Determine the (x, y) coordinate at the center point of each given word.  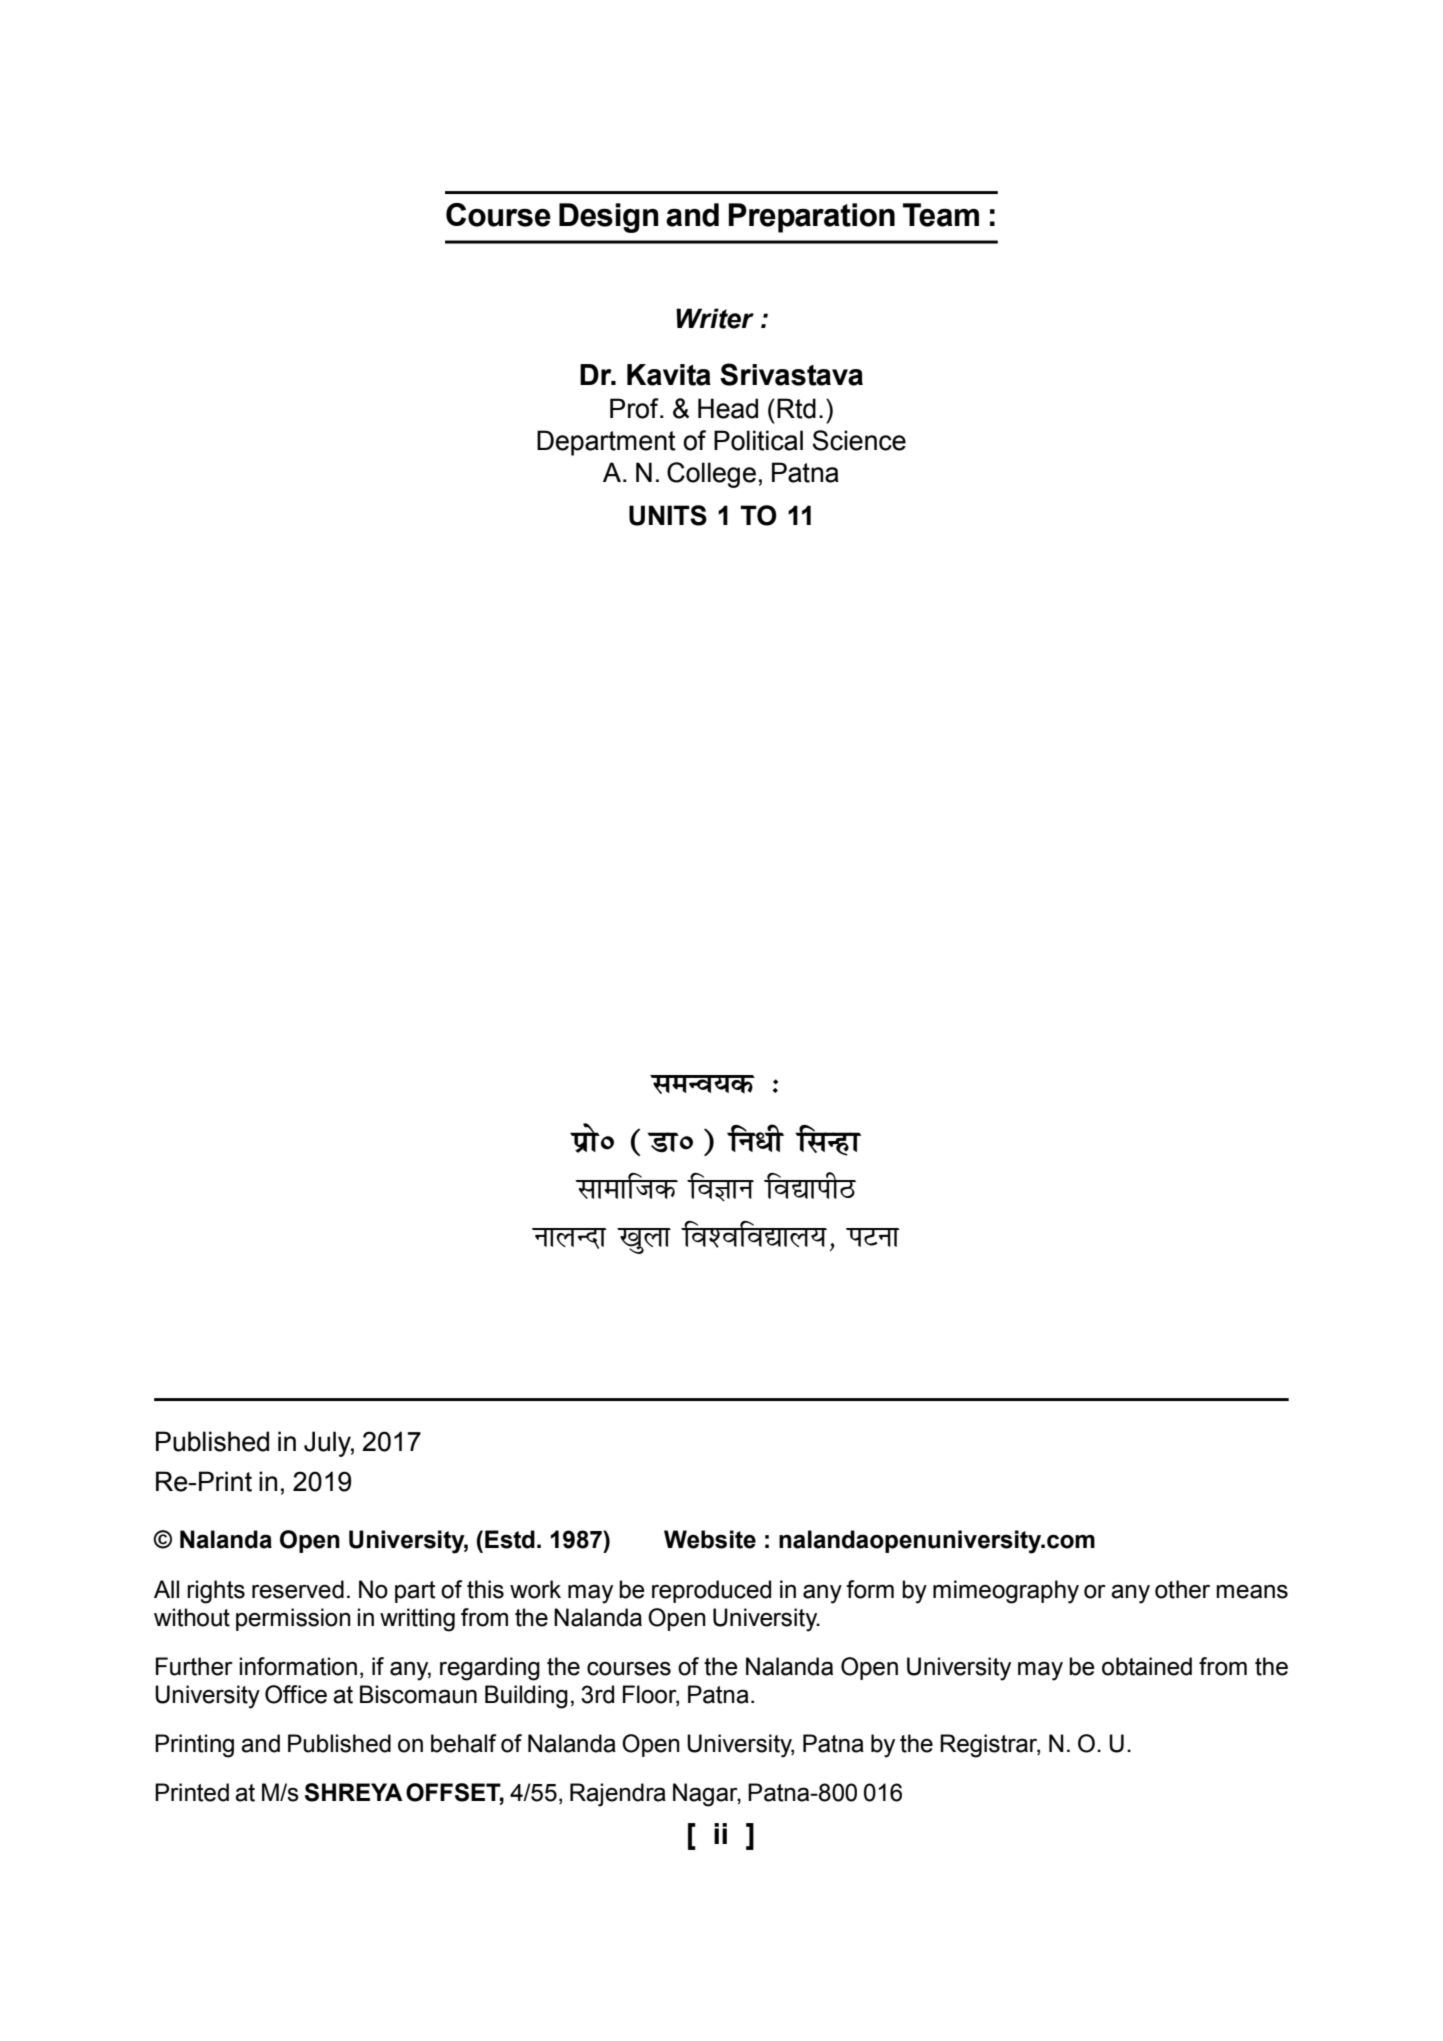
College (711, 475)
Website (710, 1539)
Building (526, 1697)
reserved (298, 1589)
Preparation (812, 218)
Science (859, 440)
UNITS (668, 515)
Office (296, 1694)
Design (609, 218)
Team (941, 215)
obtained (1147, 1666)
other (1182, 1589)
